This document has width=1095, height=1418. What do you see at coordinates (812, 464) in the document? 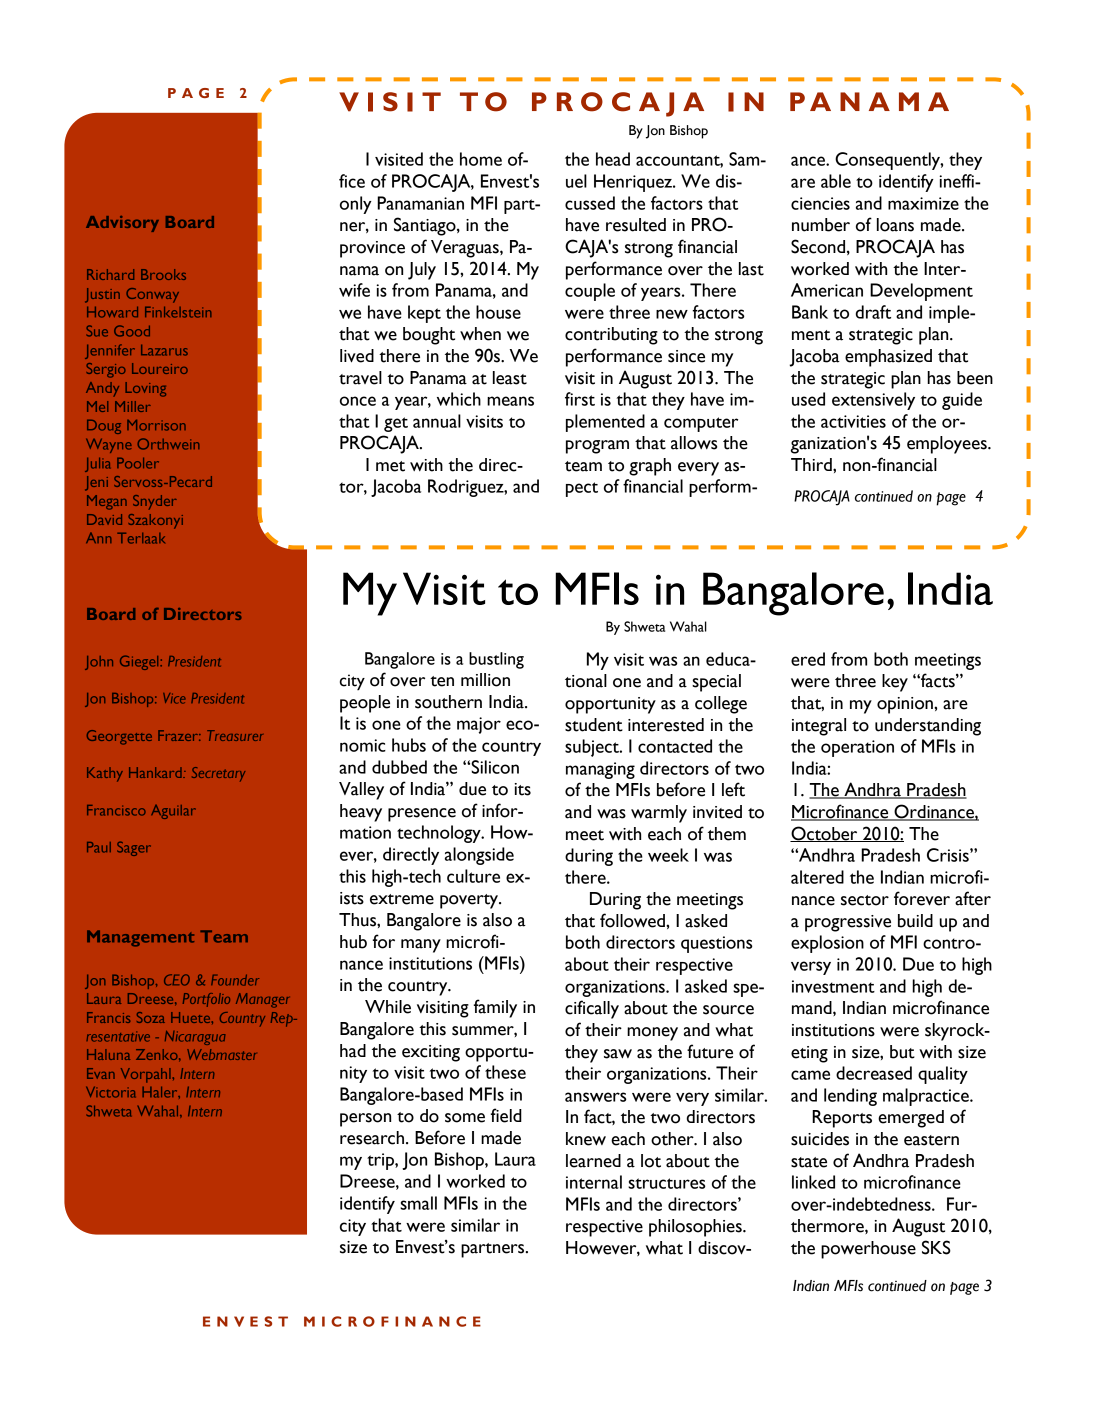
I see `Third` at bounding box center [812, 464].
